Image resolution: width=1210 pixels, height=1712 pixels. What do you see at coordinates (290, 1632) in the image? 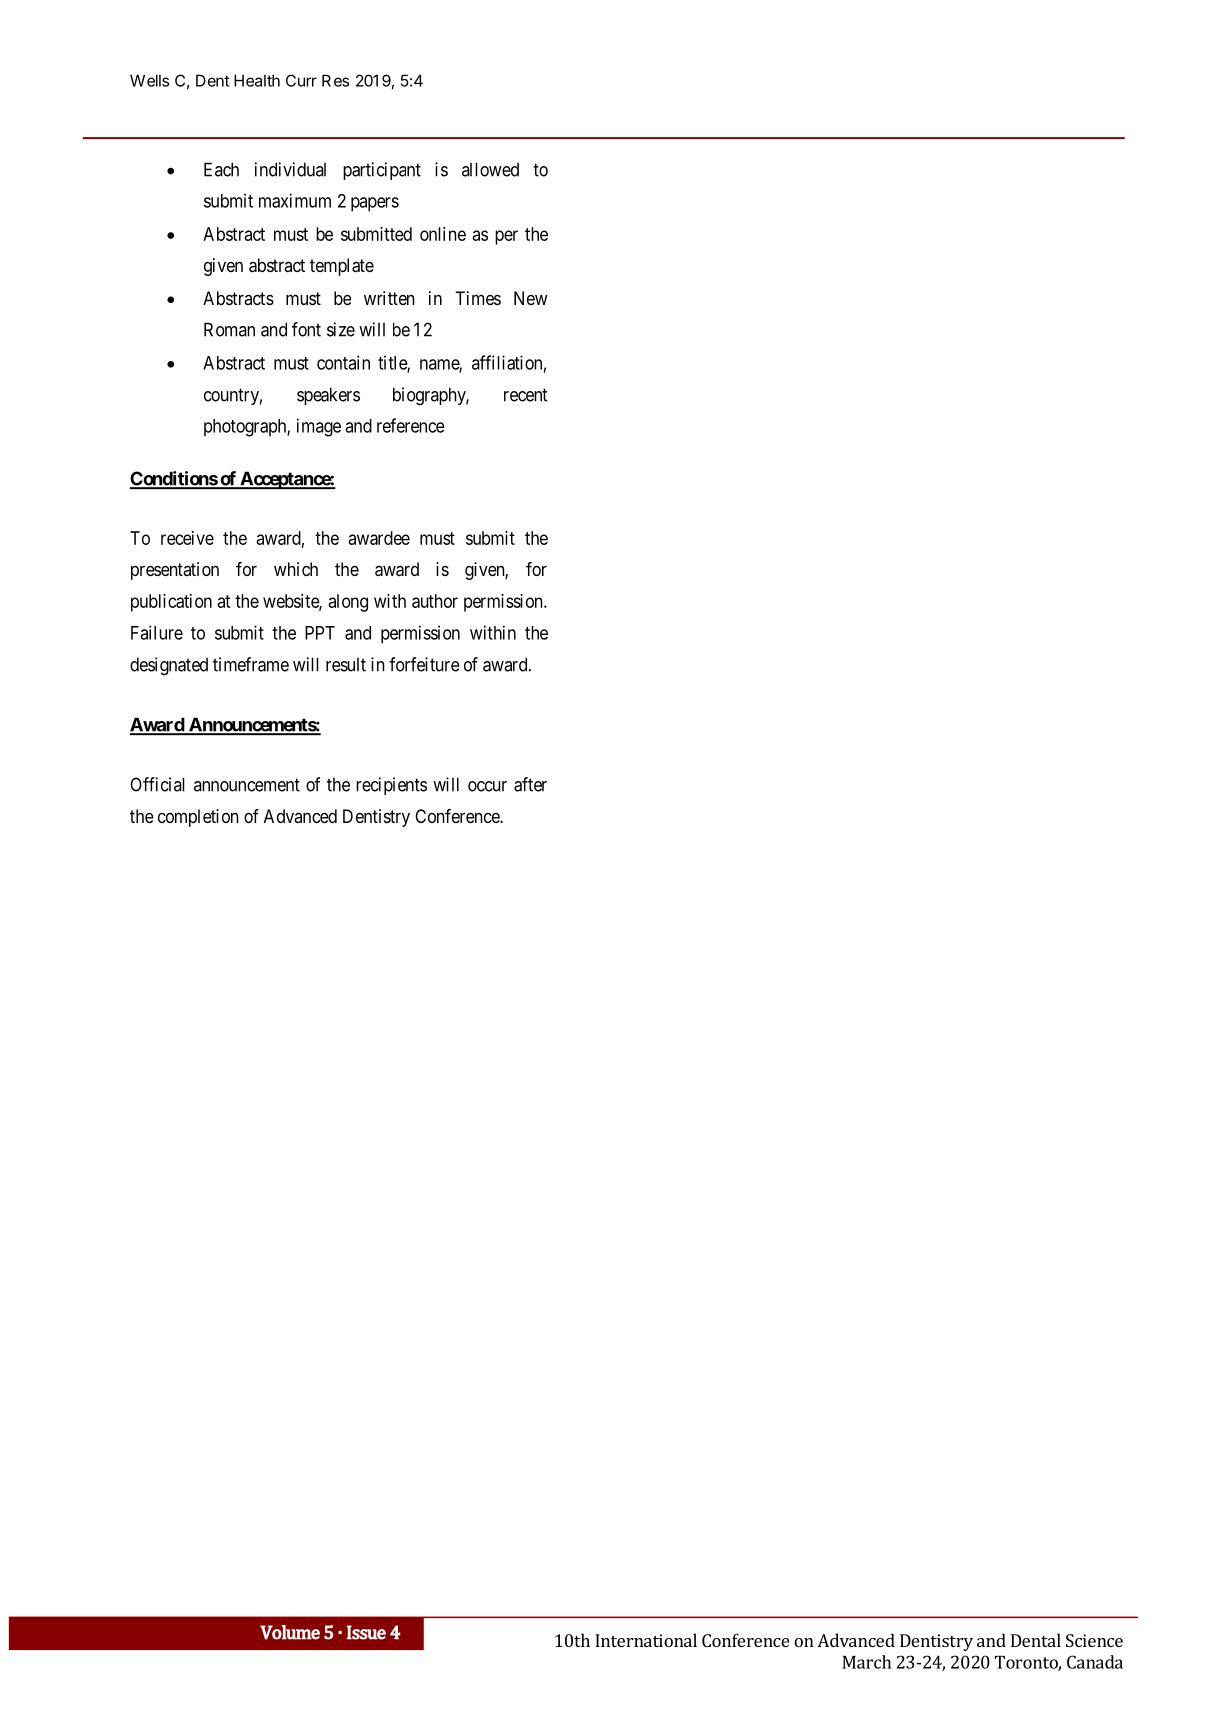
I see `Volume` at bounding box center [290, 1632].
